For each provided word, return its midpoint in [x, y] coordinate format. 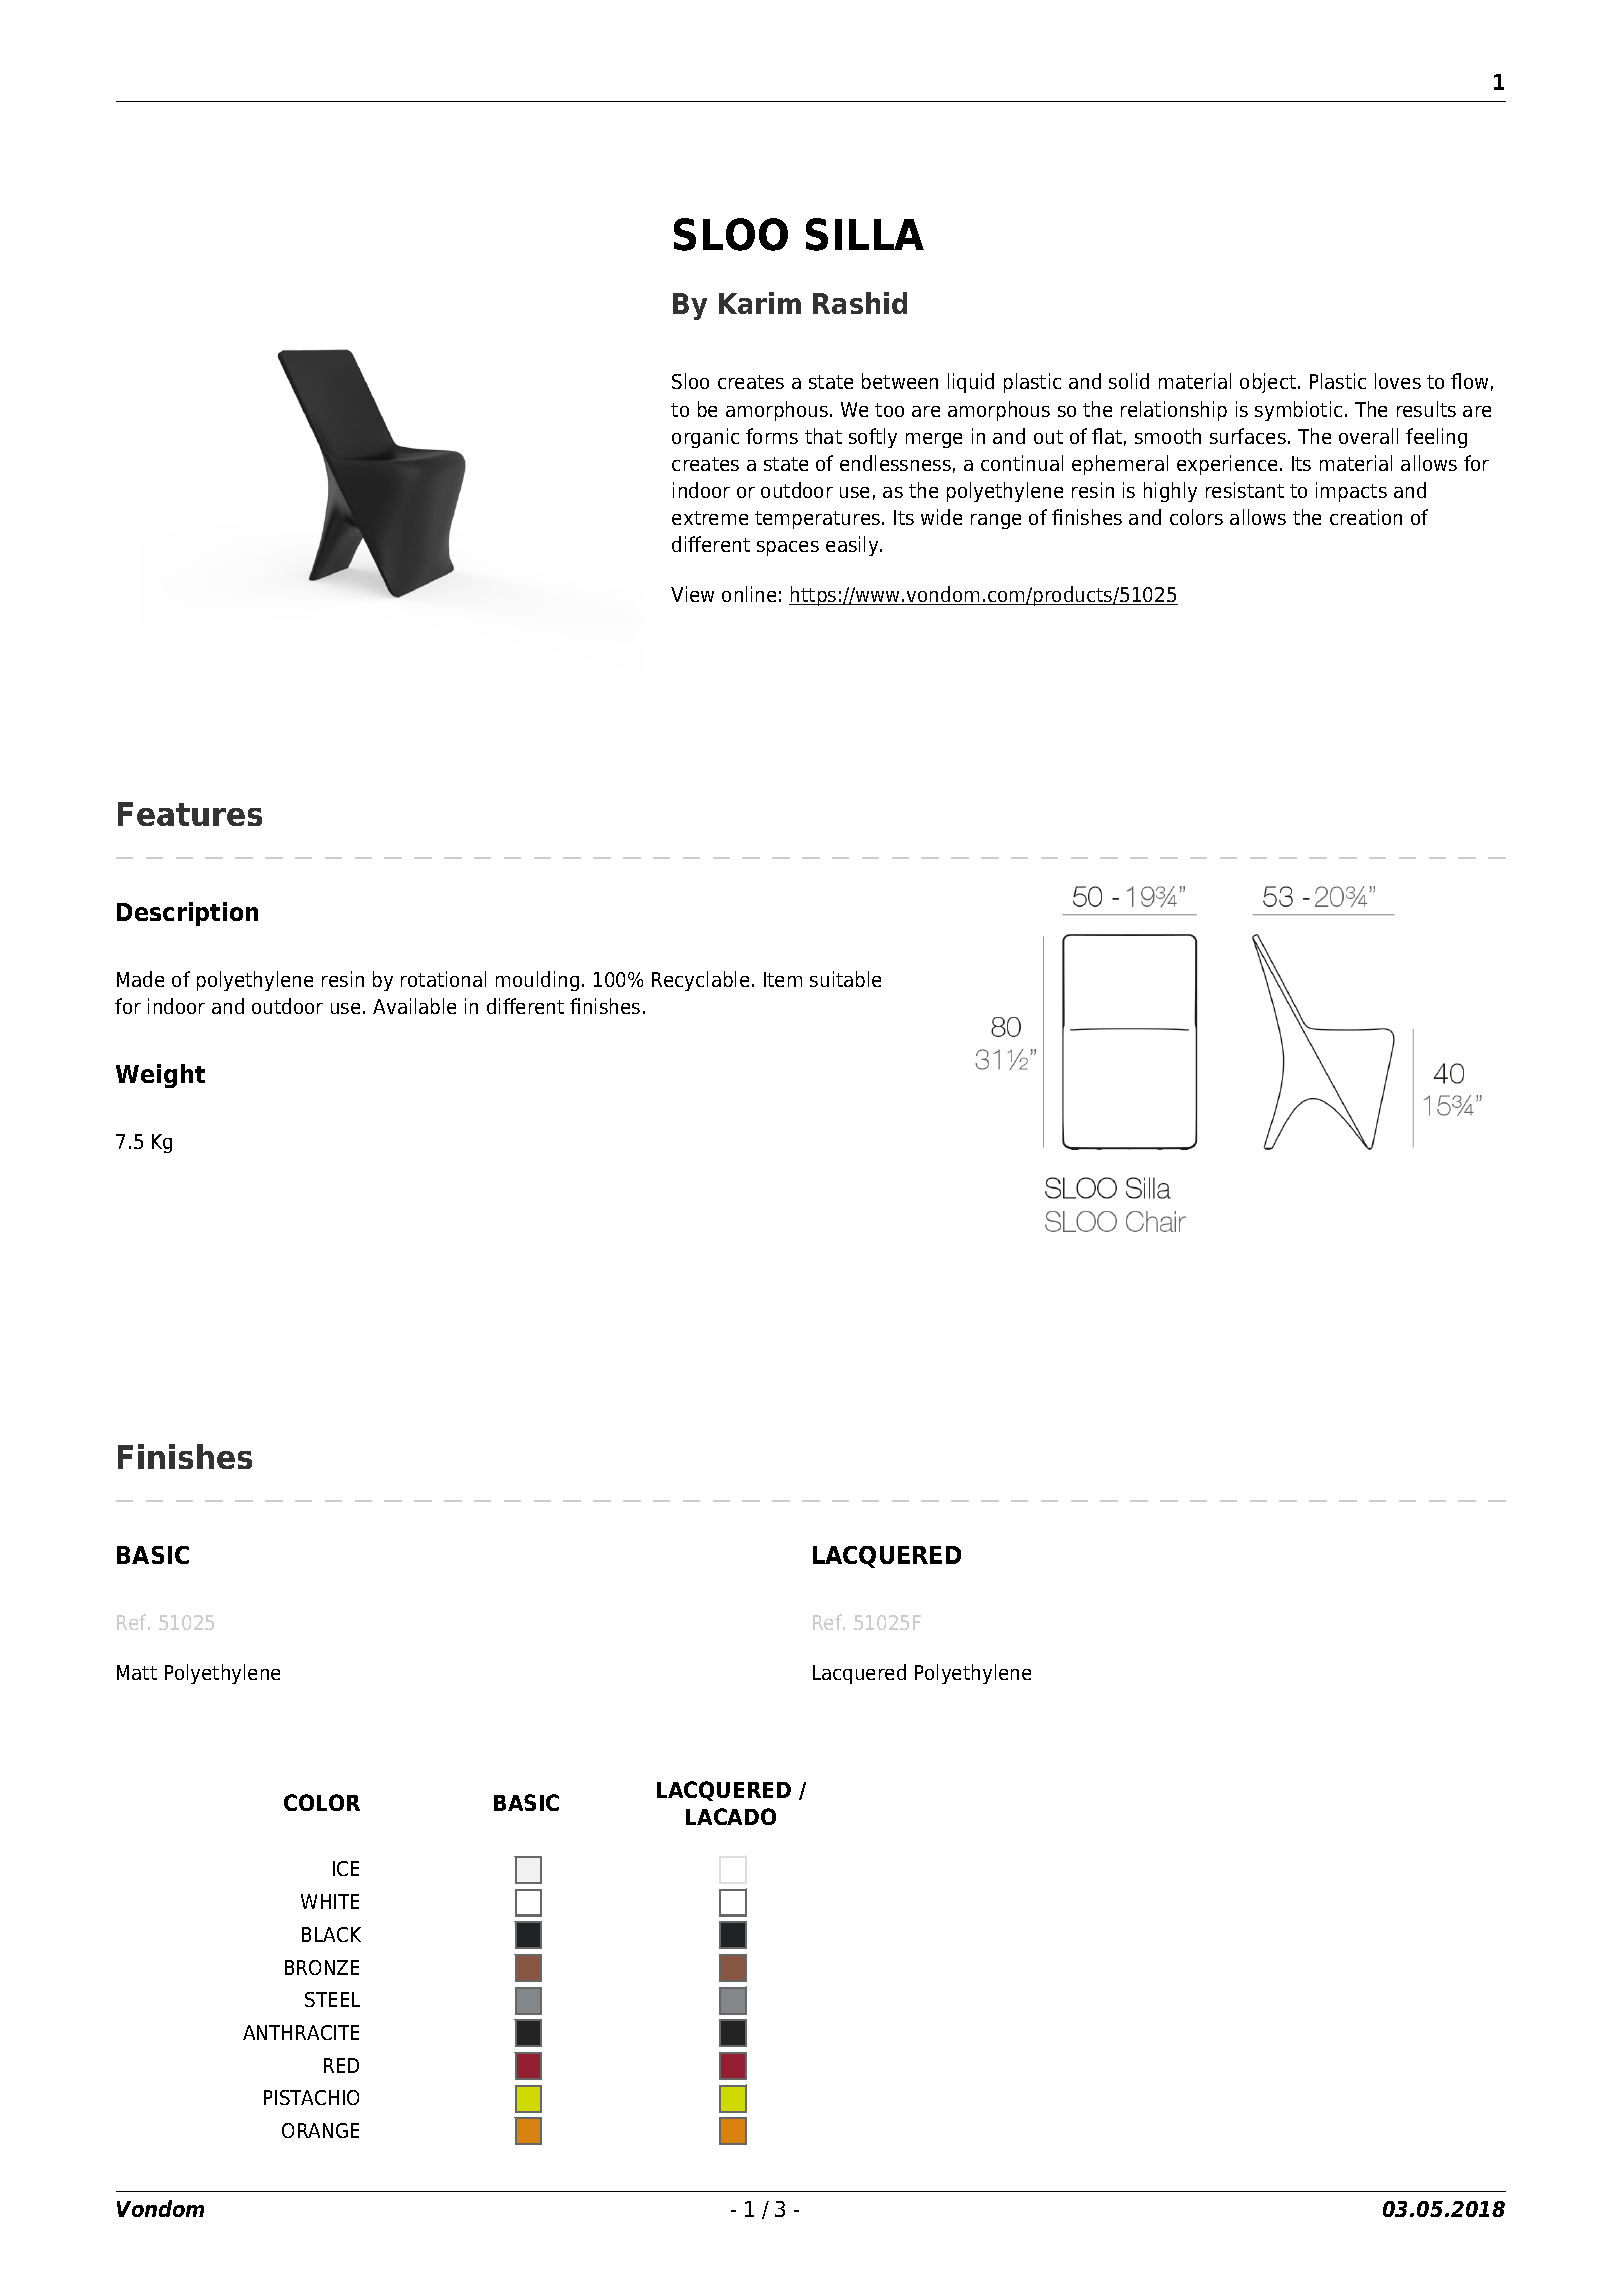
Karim [760, 303]
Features [190, 814]
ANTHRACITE [301, 2032]
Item [783, 979]
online [749, 594]
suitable [845, 979]
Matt [137, 1672]
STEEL [332, 1999]
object [1269, 383]
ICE [346, 1868]
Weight [160, 1076]
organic [705, 438]
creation [1366, 517]
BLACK [331, 1934]
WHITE [330, 1901]
